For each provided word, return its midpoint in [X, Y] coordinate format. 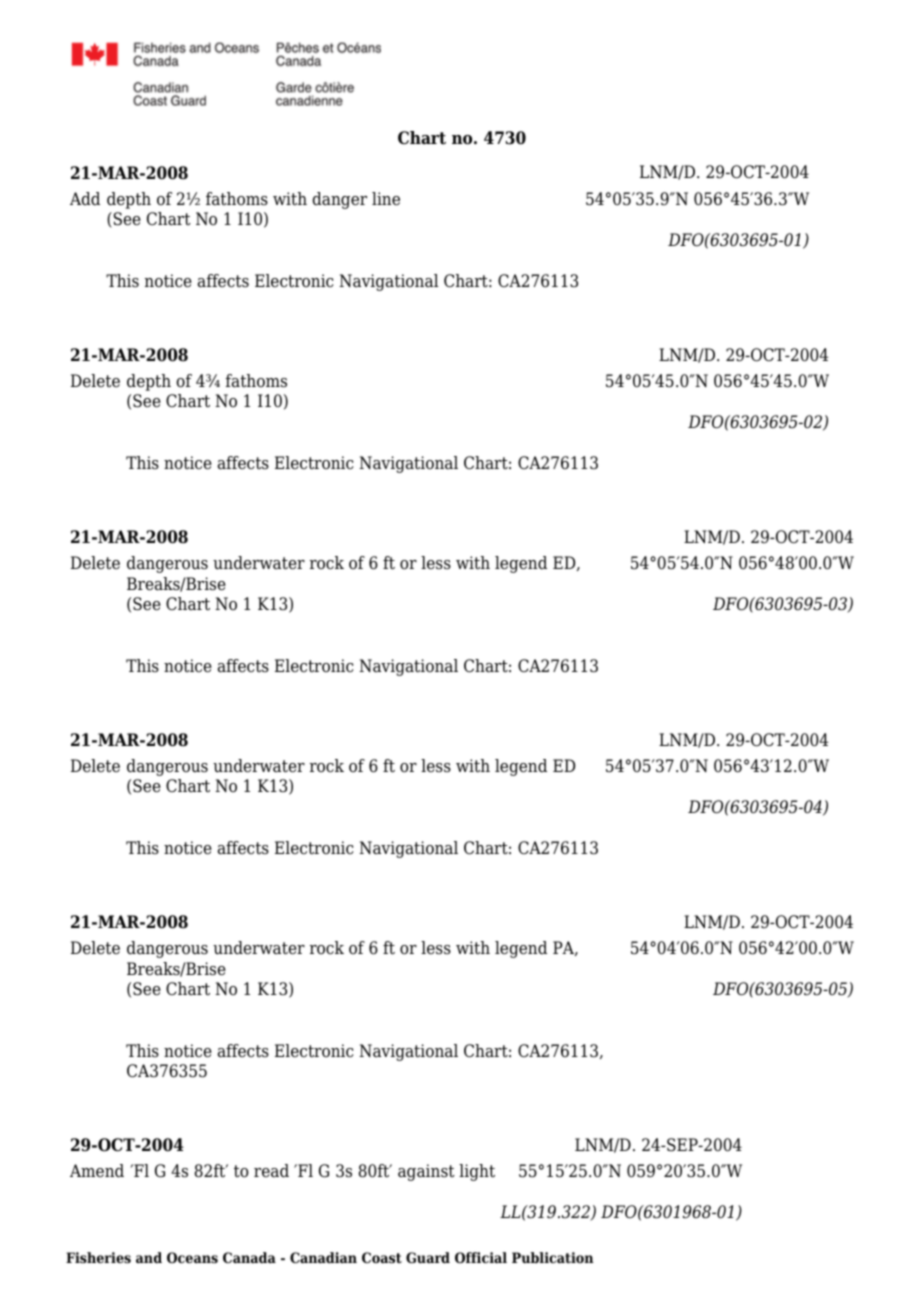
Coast [382, 1257]
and [149, 1257]
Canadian [323, 1257]
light [477, 1172]
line [386, 199]
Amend [97, 1171]
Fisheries [98, 1257]
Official [481, 1257]
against [426, 1172]
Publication [553, 1257]
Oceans [192, 1257]
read [271, 1171]
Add [85, 198]
